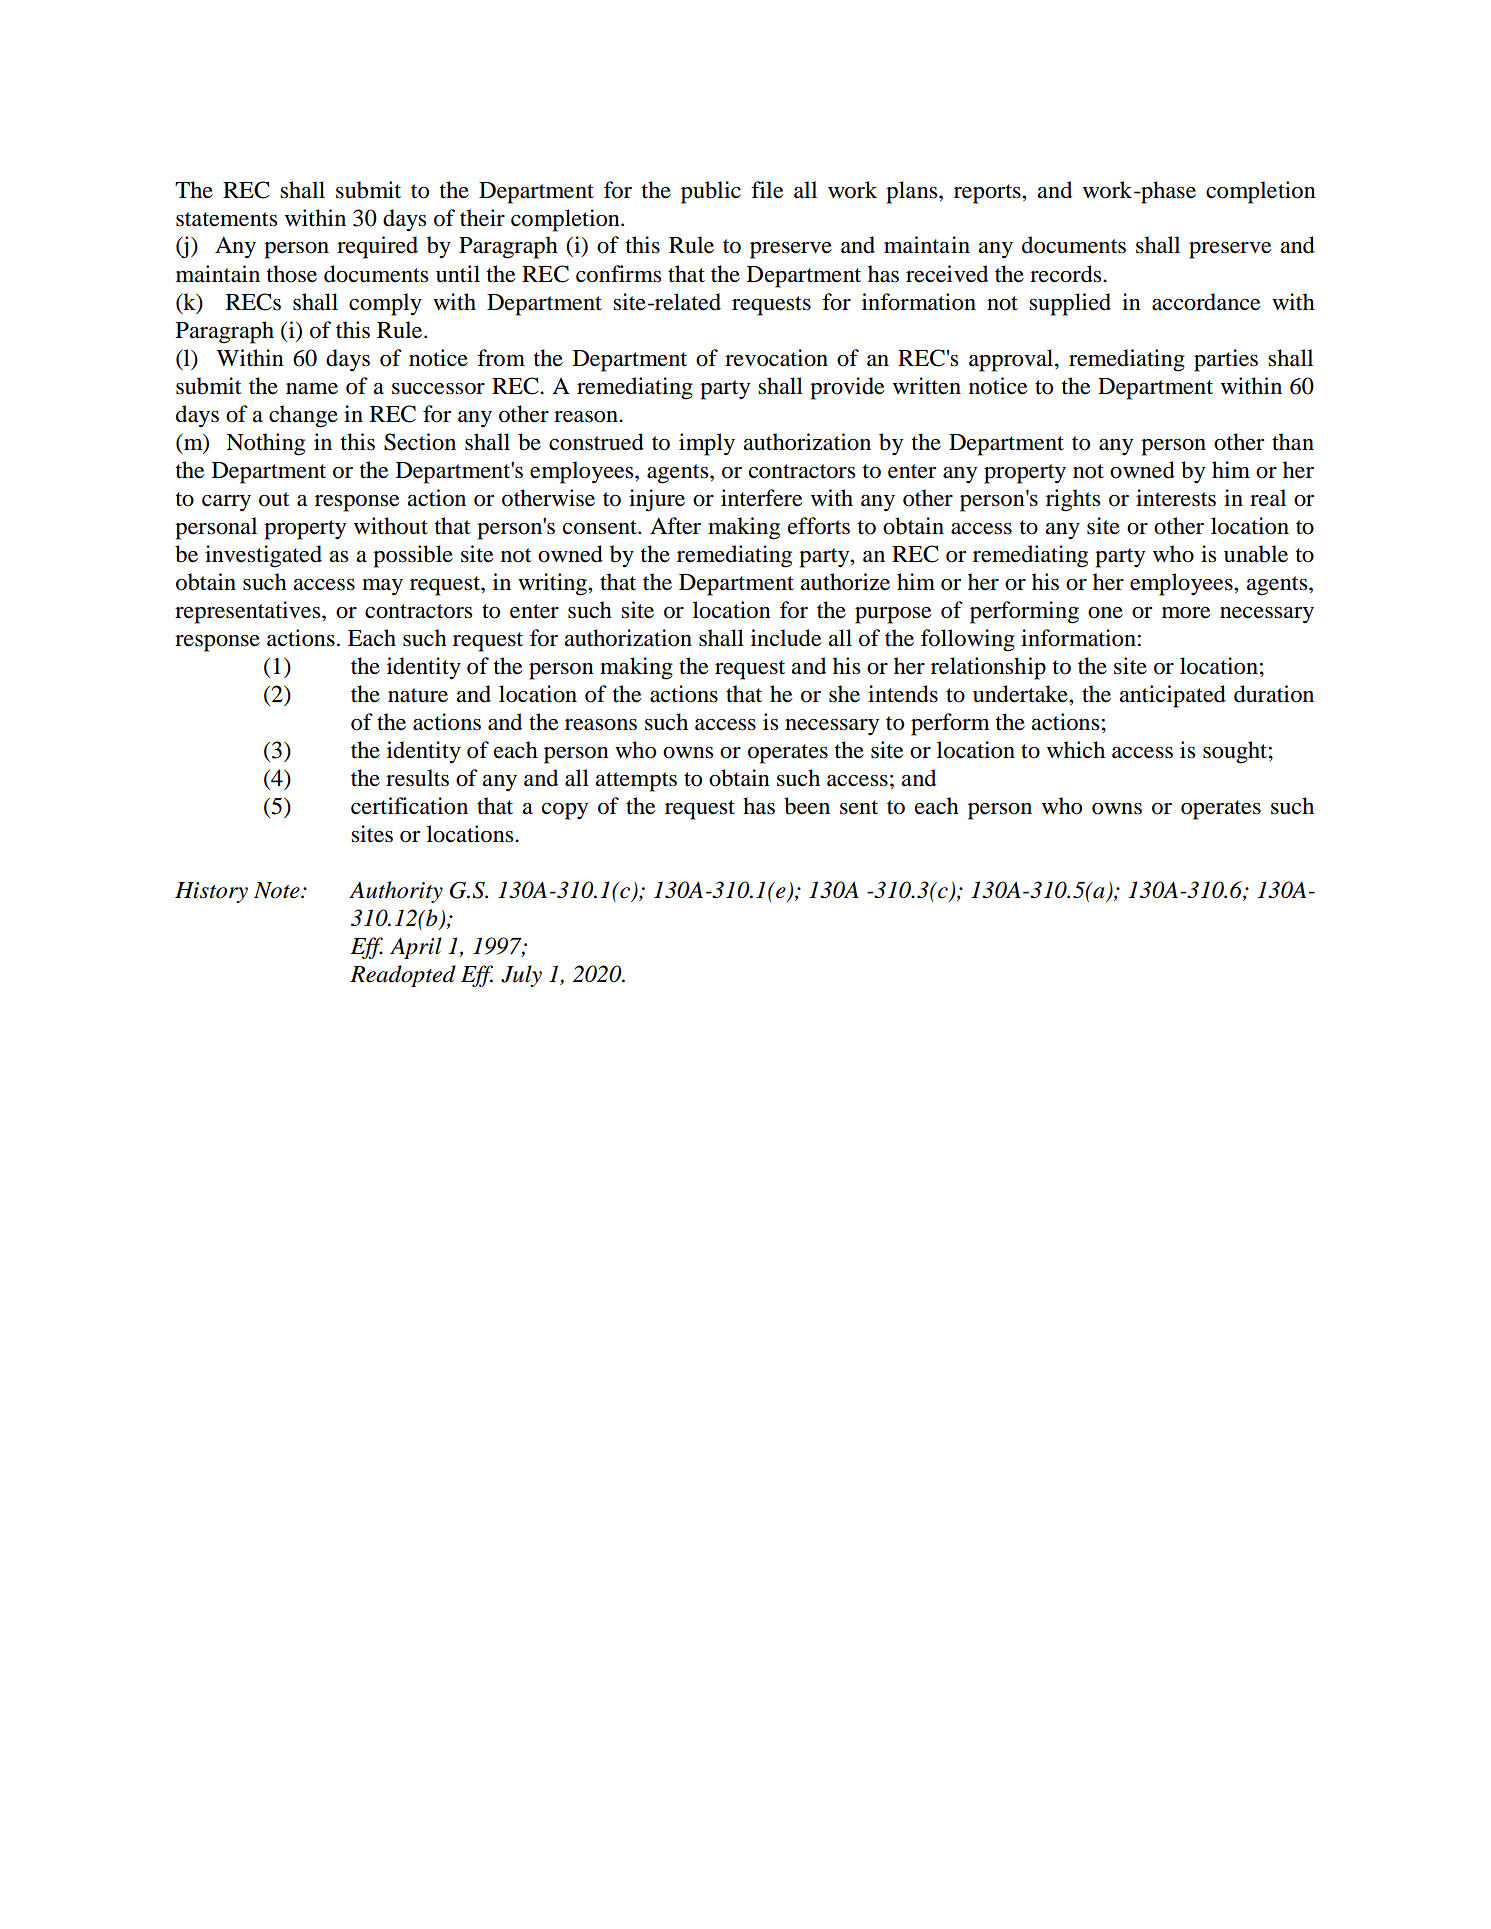 The height and width of the screenshot is (1929, 1491). I want to click on provide, so click(847, 388).
